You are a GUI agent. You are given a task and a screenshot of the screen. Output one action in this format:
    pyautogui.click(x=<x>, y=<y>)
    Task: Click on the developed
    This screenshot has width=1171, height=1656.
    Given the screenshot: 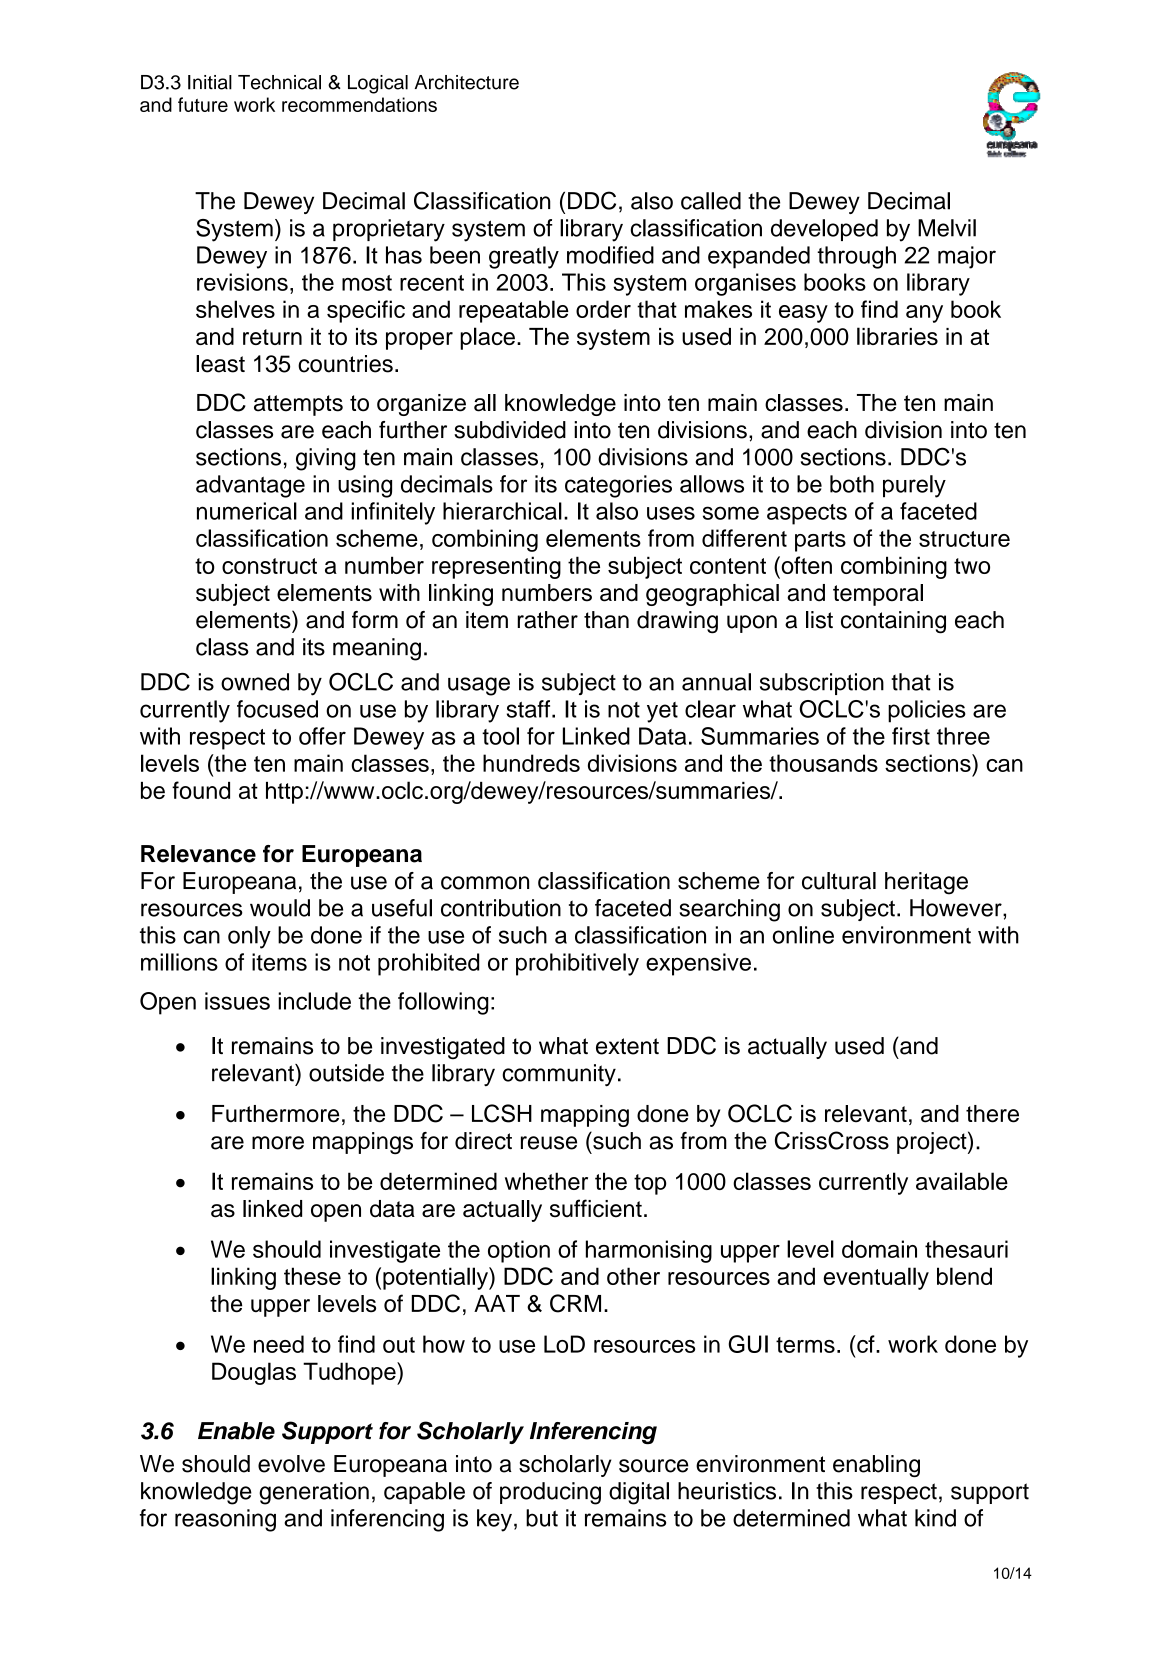 What is the action you would take?
    pyautogui.click(x=824, y=230)
